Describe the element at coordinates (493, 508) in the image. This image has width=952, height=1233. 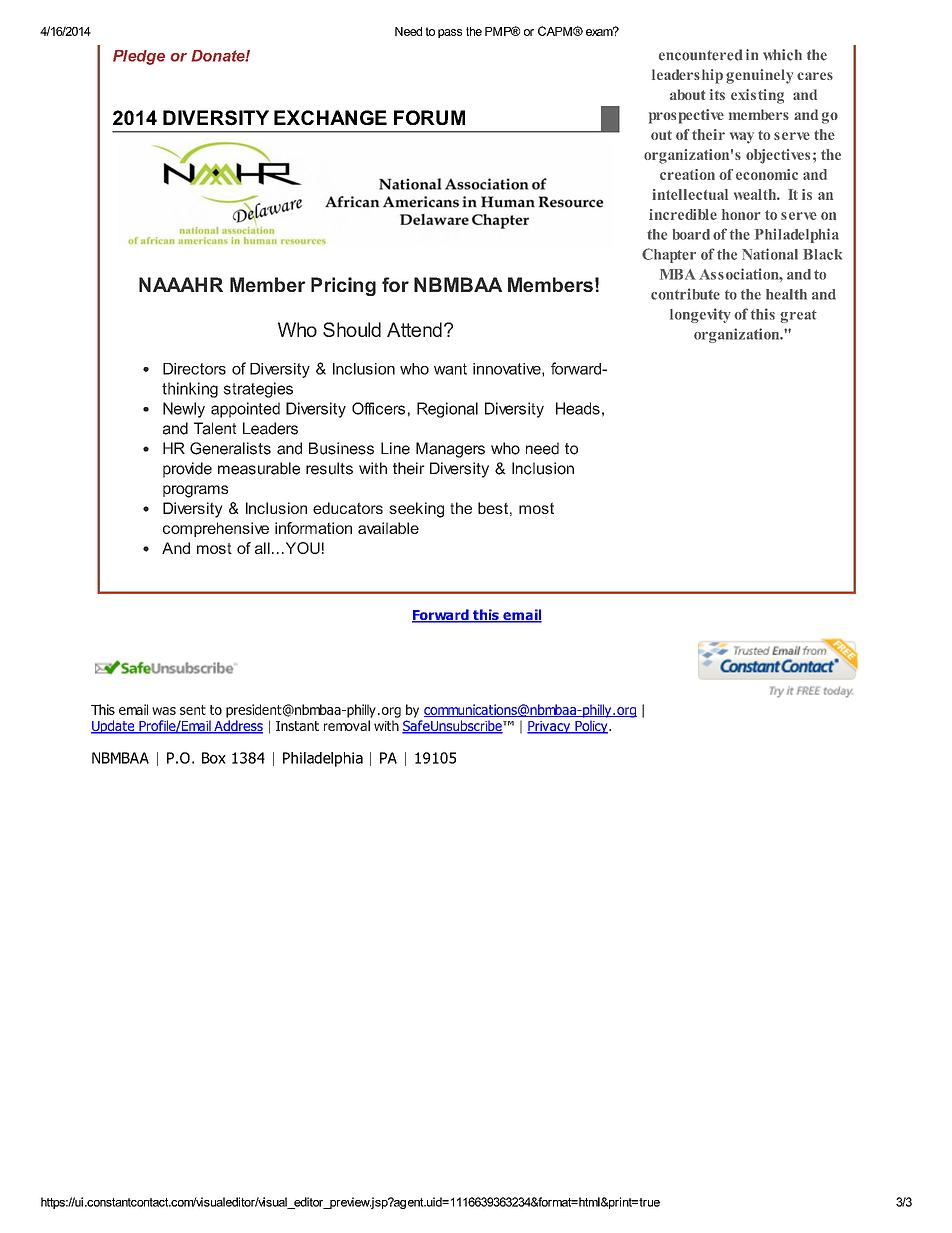
I see `best` at that location.
